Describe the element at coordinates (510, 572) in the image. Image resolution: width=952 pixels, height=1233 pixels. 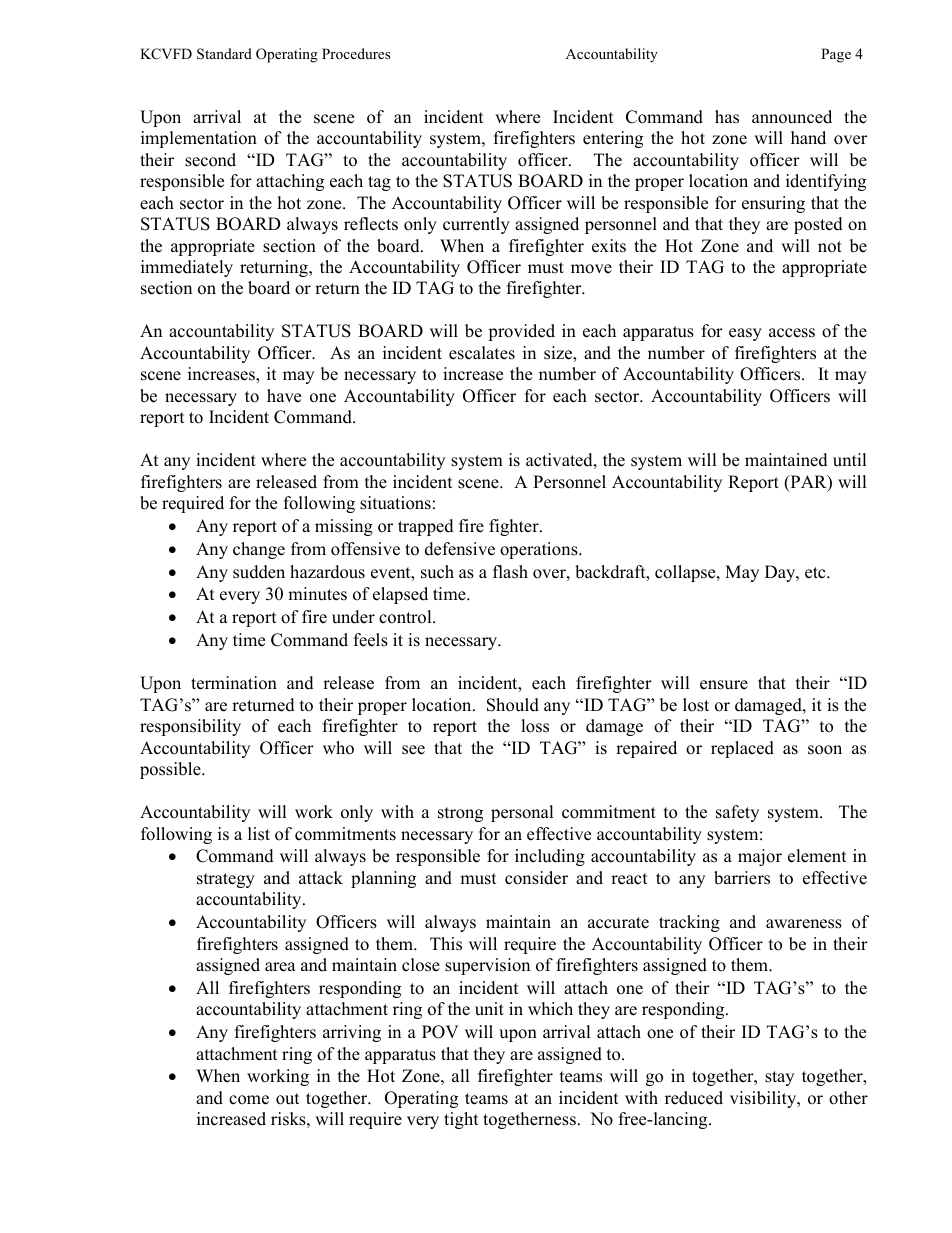
I see `flash` at that location.
